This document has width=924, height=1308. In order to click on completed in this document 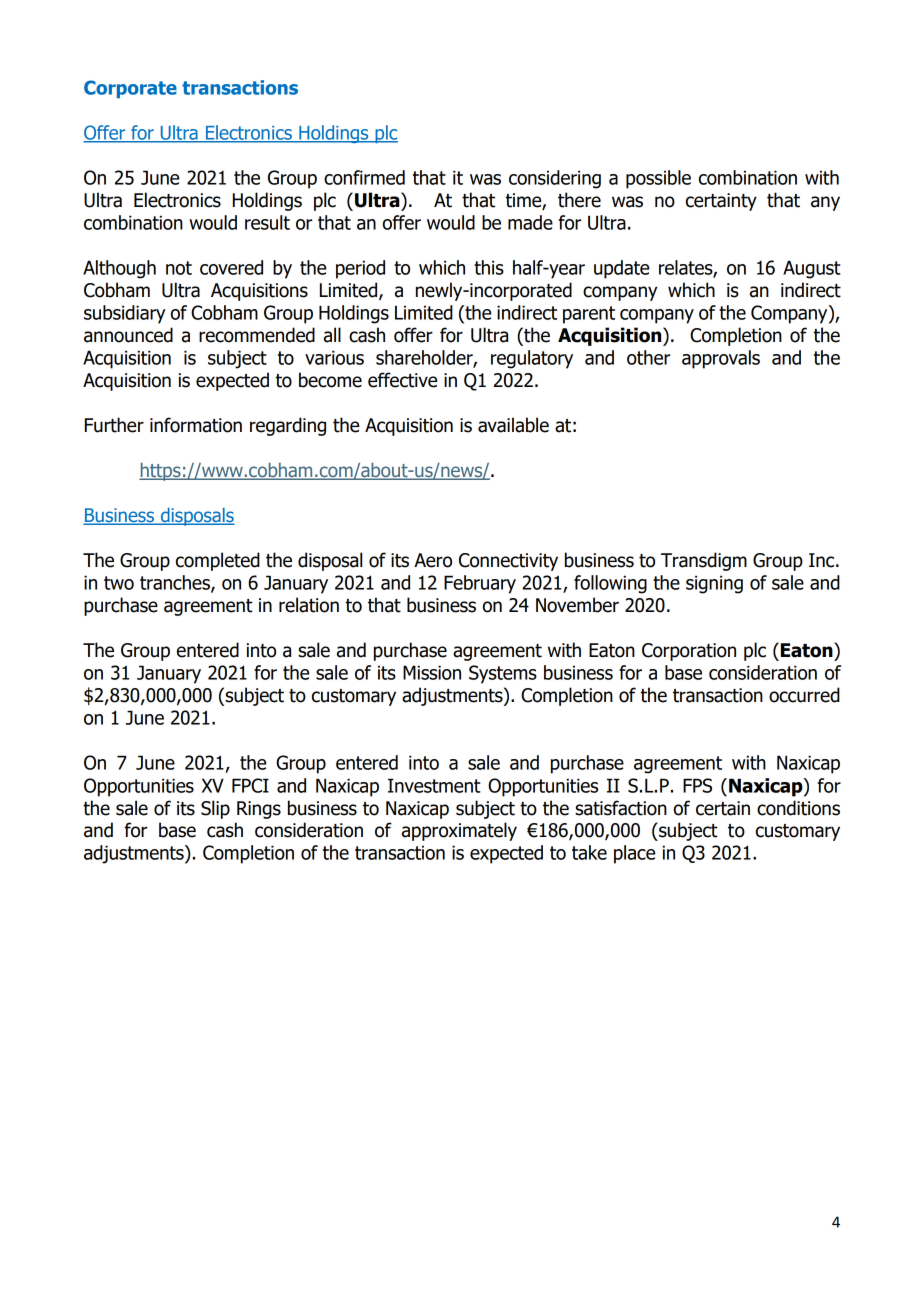, I will do `click(218, 561)`.
